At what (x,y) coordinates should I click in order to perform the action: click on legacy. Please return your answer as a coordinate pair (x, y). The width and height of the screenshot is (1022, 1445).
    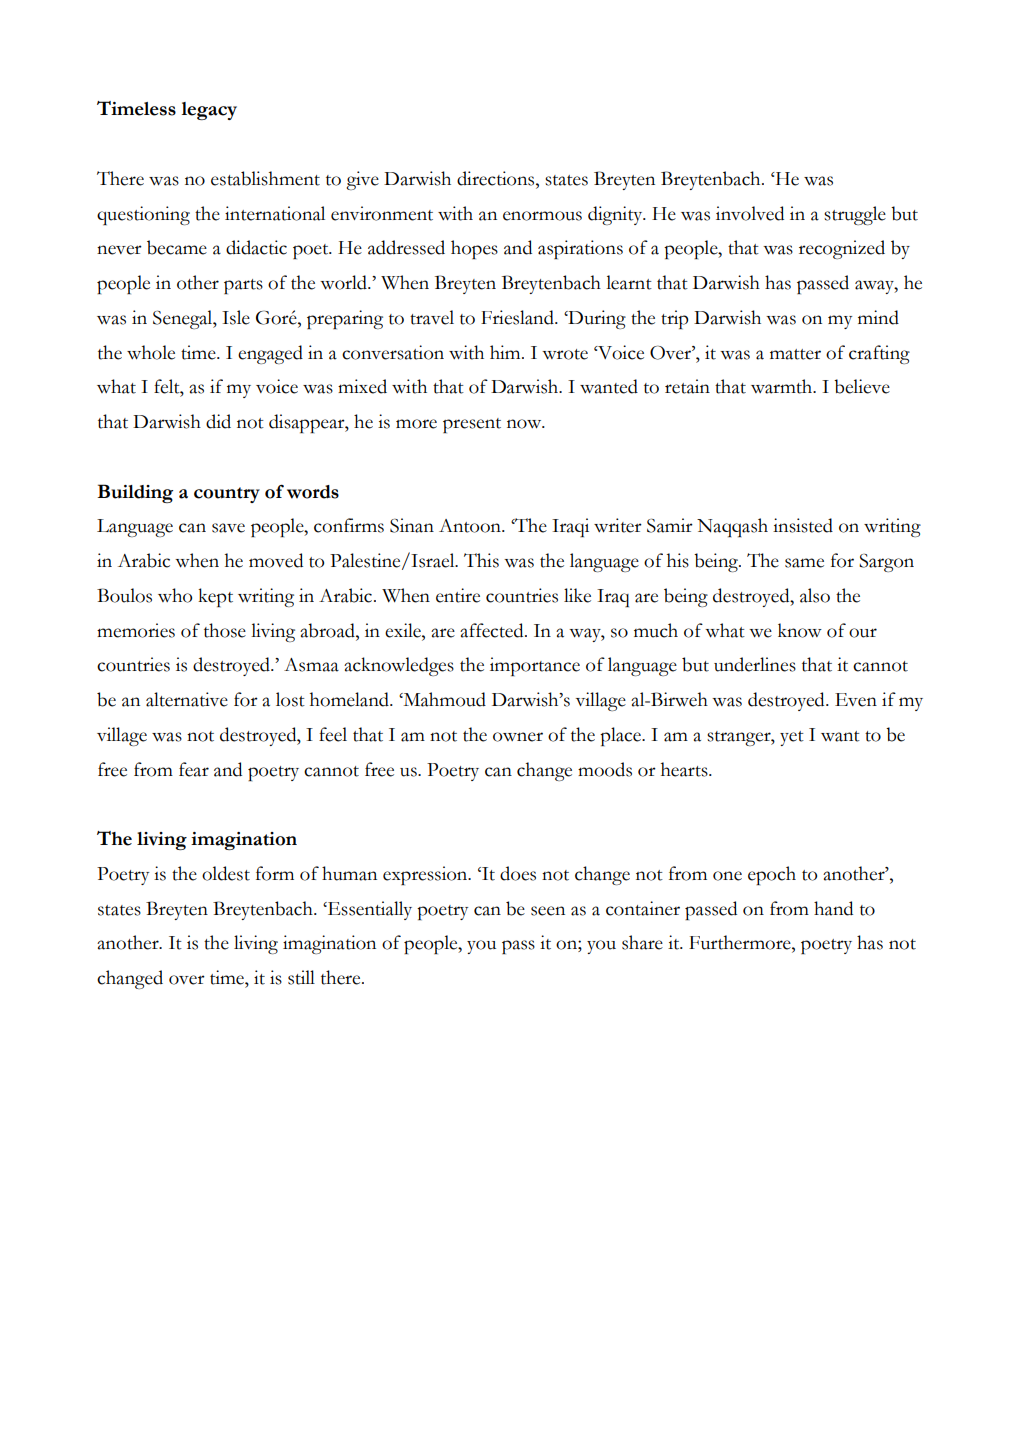
    Looking at the image, I should click on (209, 111).
